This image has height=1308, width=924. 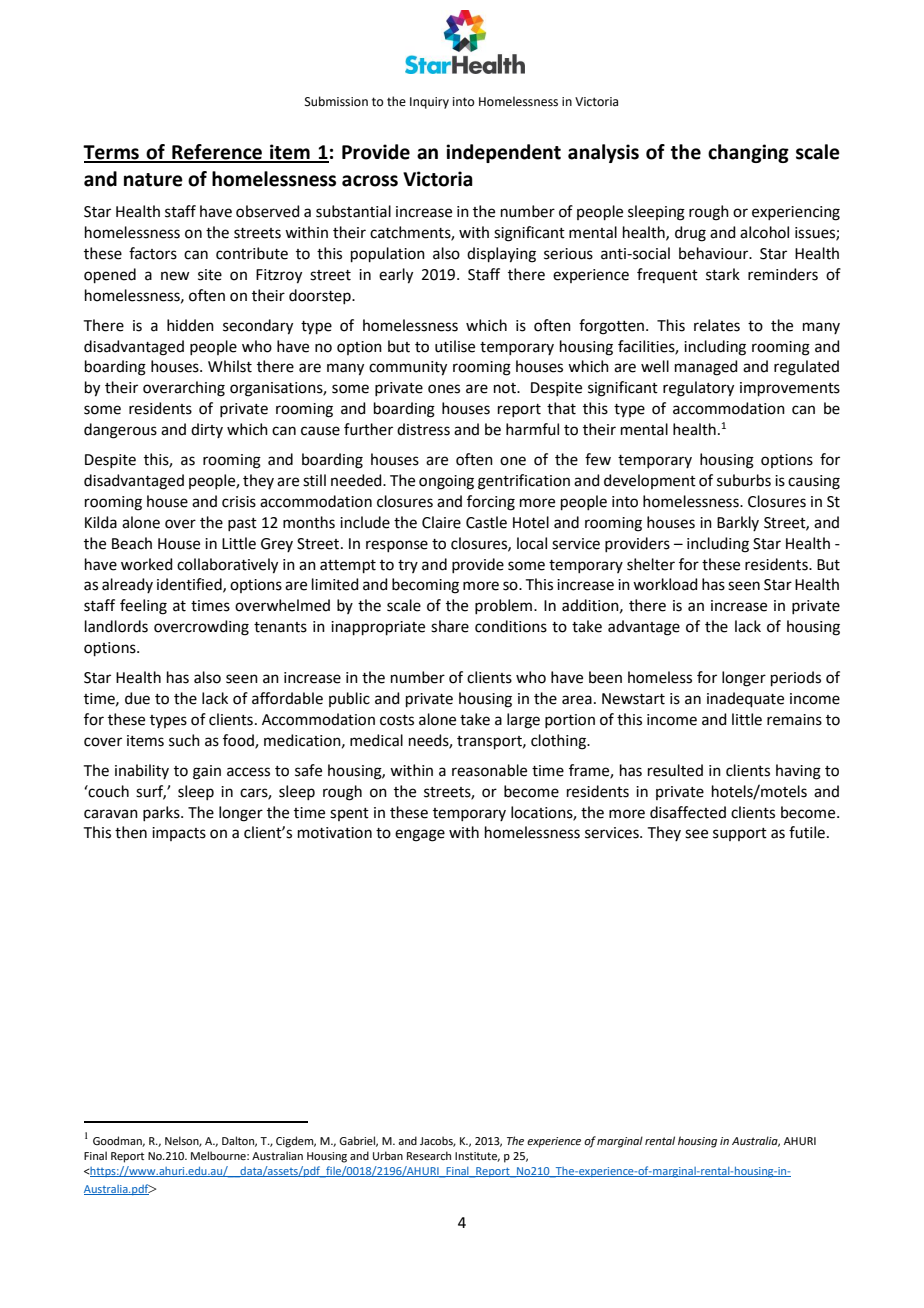 What do you see at coordinates (388, 1155) in the image?
I see `Urban` at bounding box center [388, 1155].
